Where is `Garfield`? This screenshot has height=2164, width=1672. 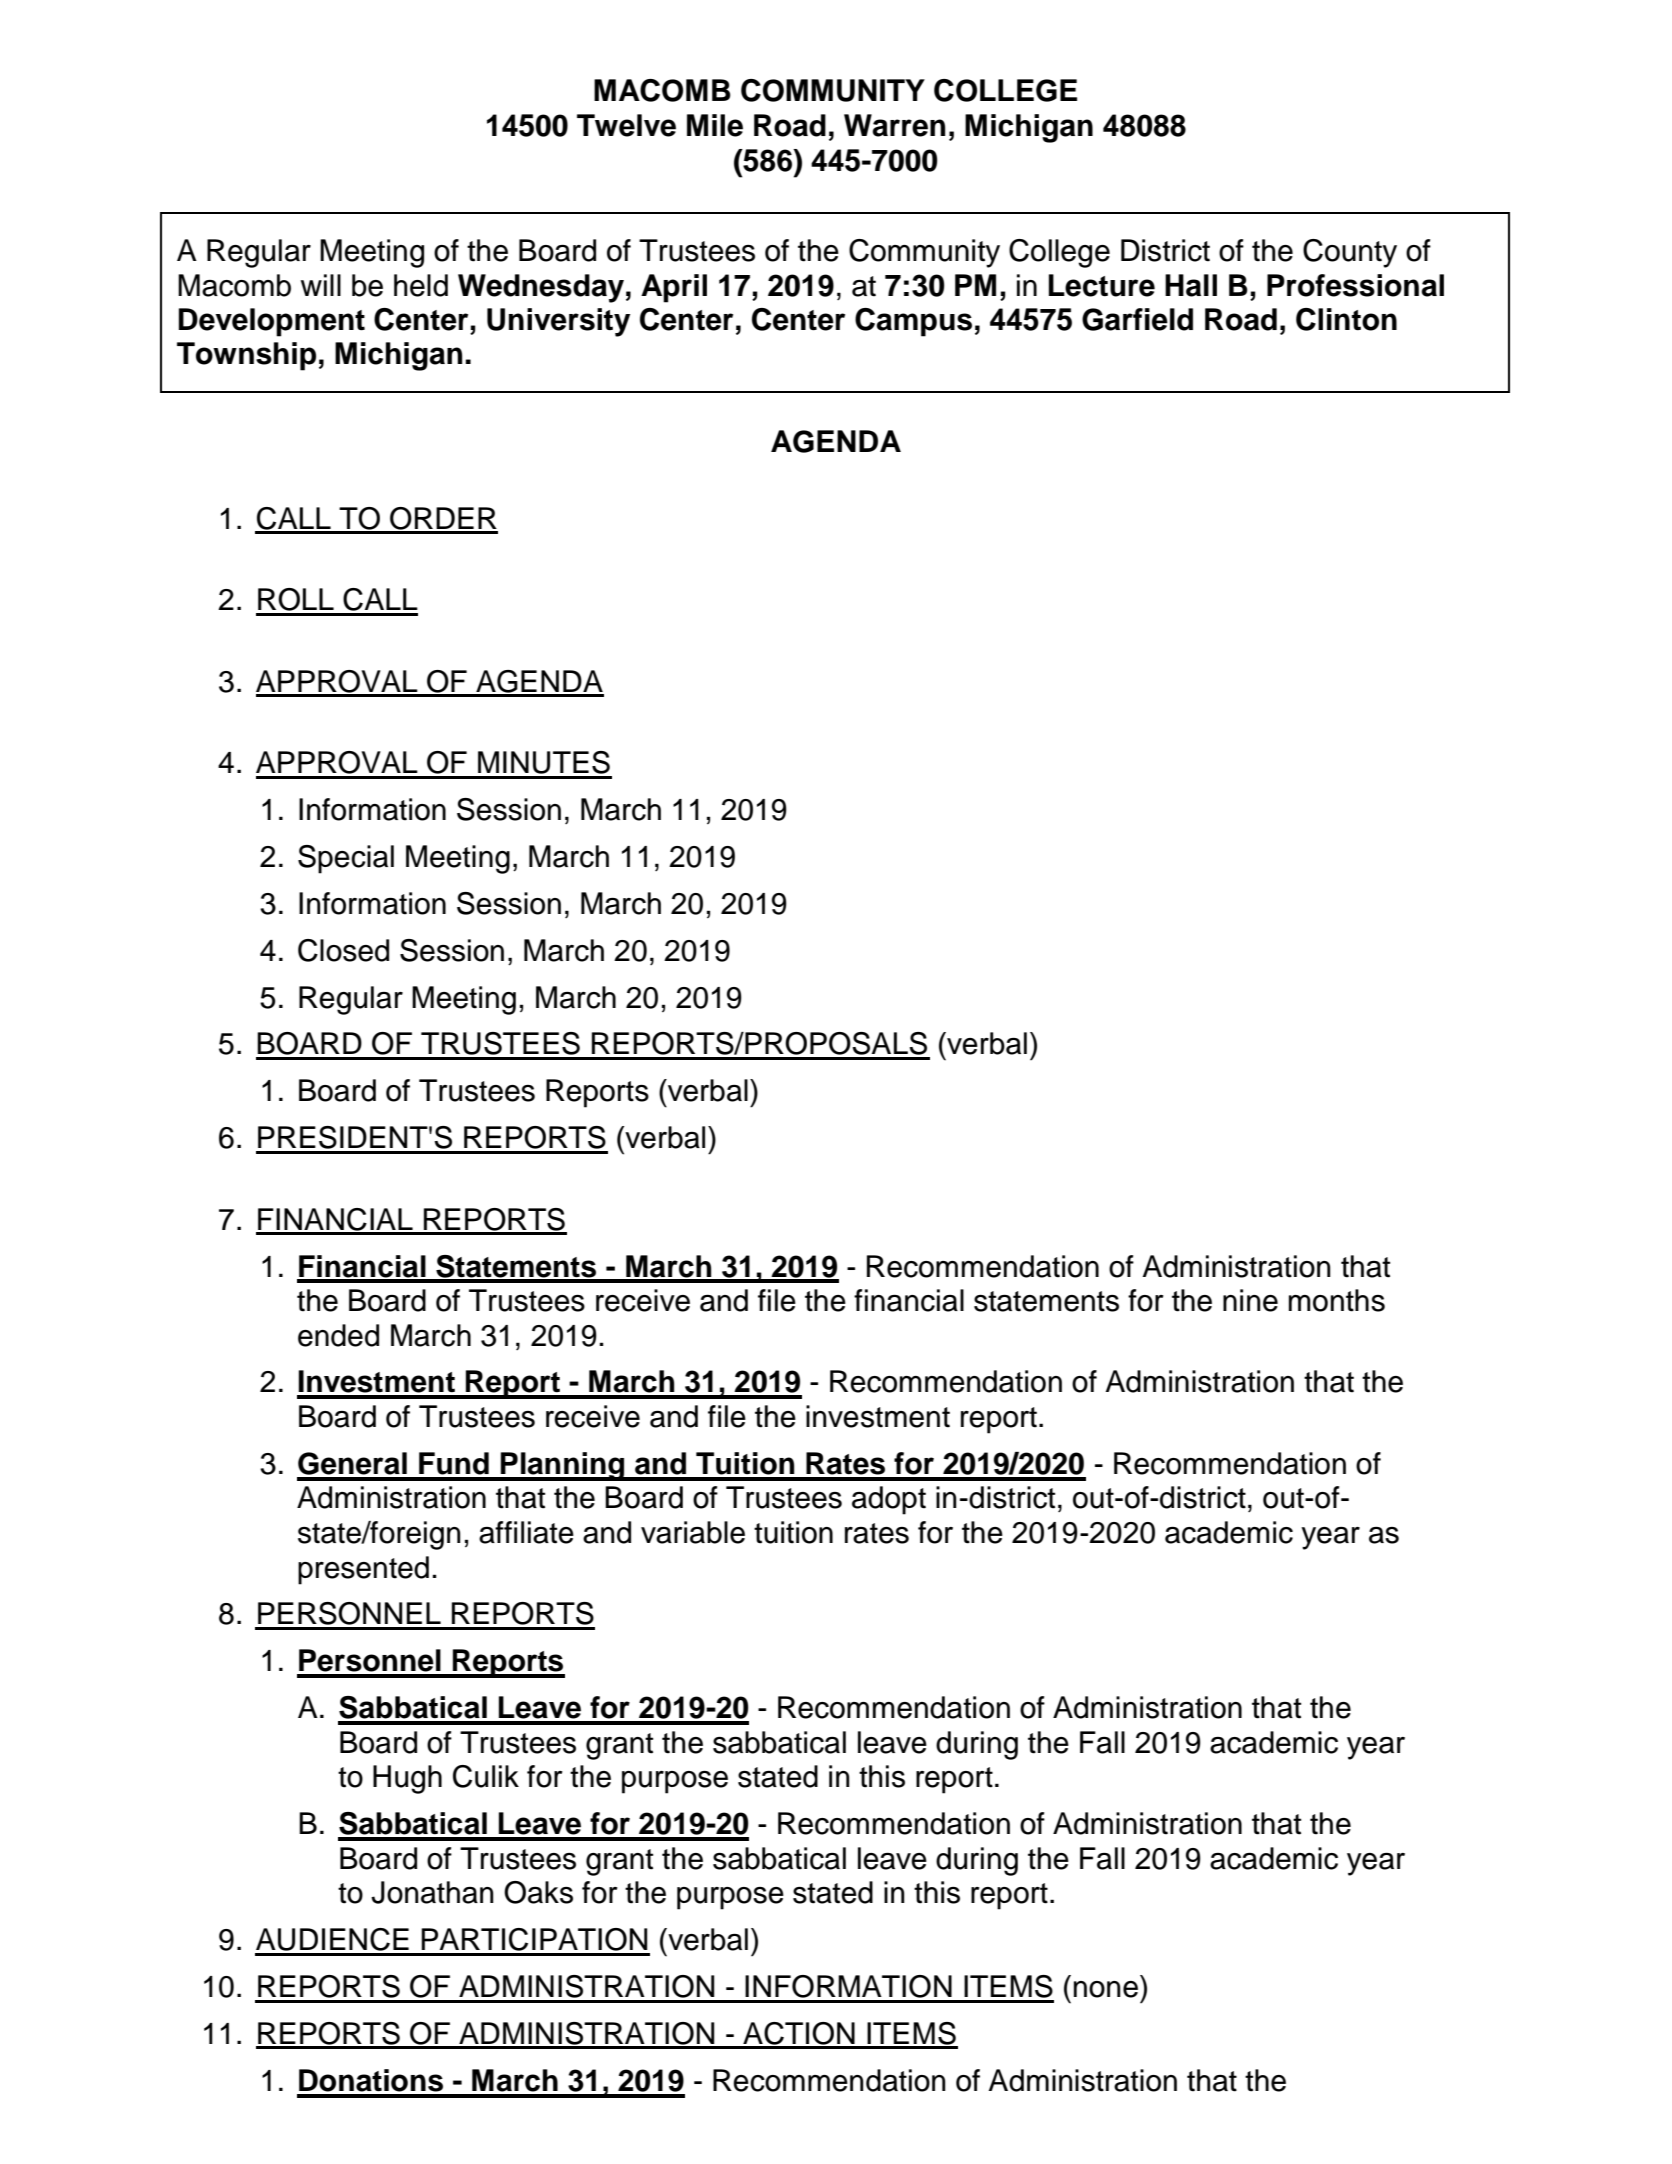
Garfield is located at coordinates (1137, 319).
